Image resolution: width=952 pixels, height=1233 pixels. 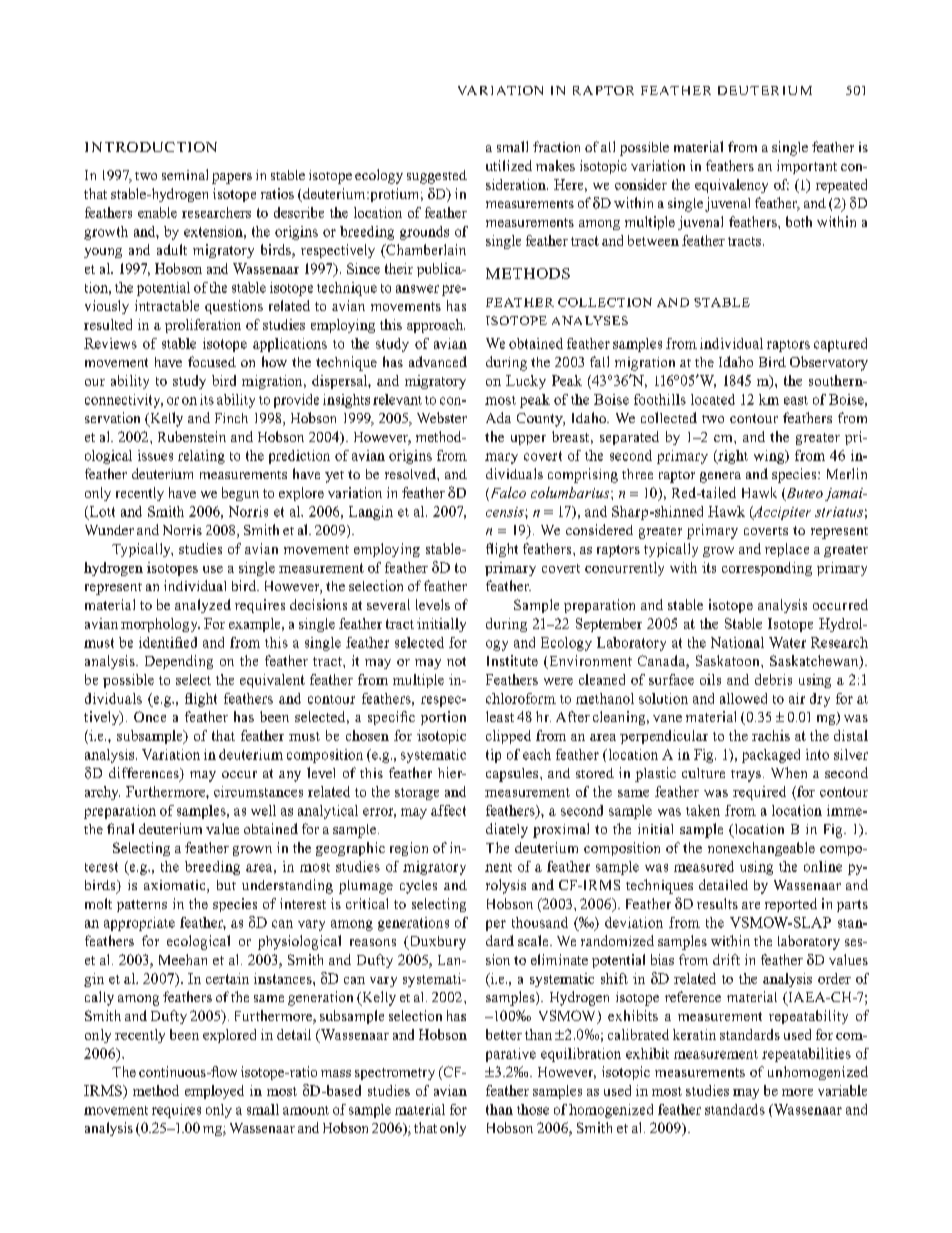 I want to click on equivalency, so click(x=731, y=186).
